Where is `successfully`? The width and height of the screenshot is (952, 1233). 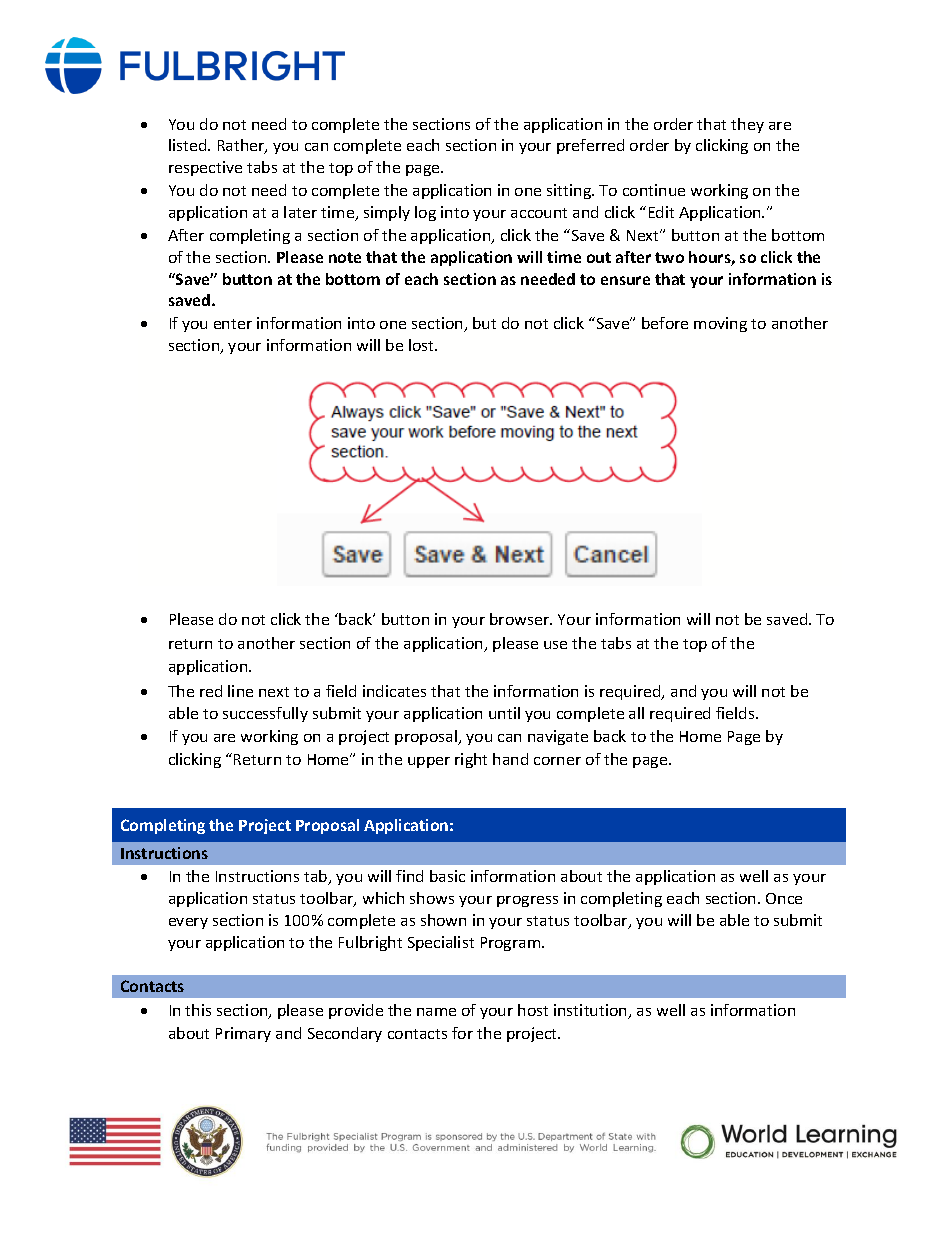
successfully is located at coordinates (265, 714).
